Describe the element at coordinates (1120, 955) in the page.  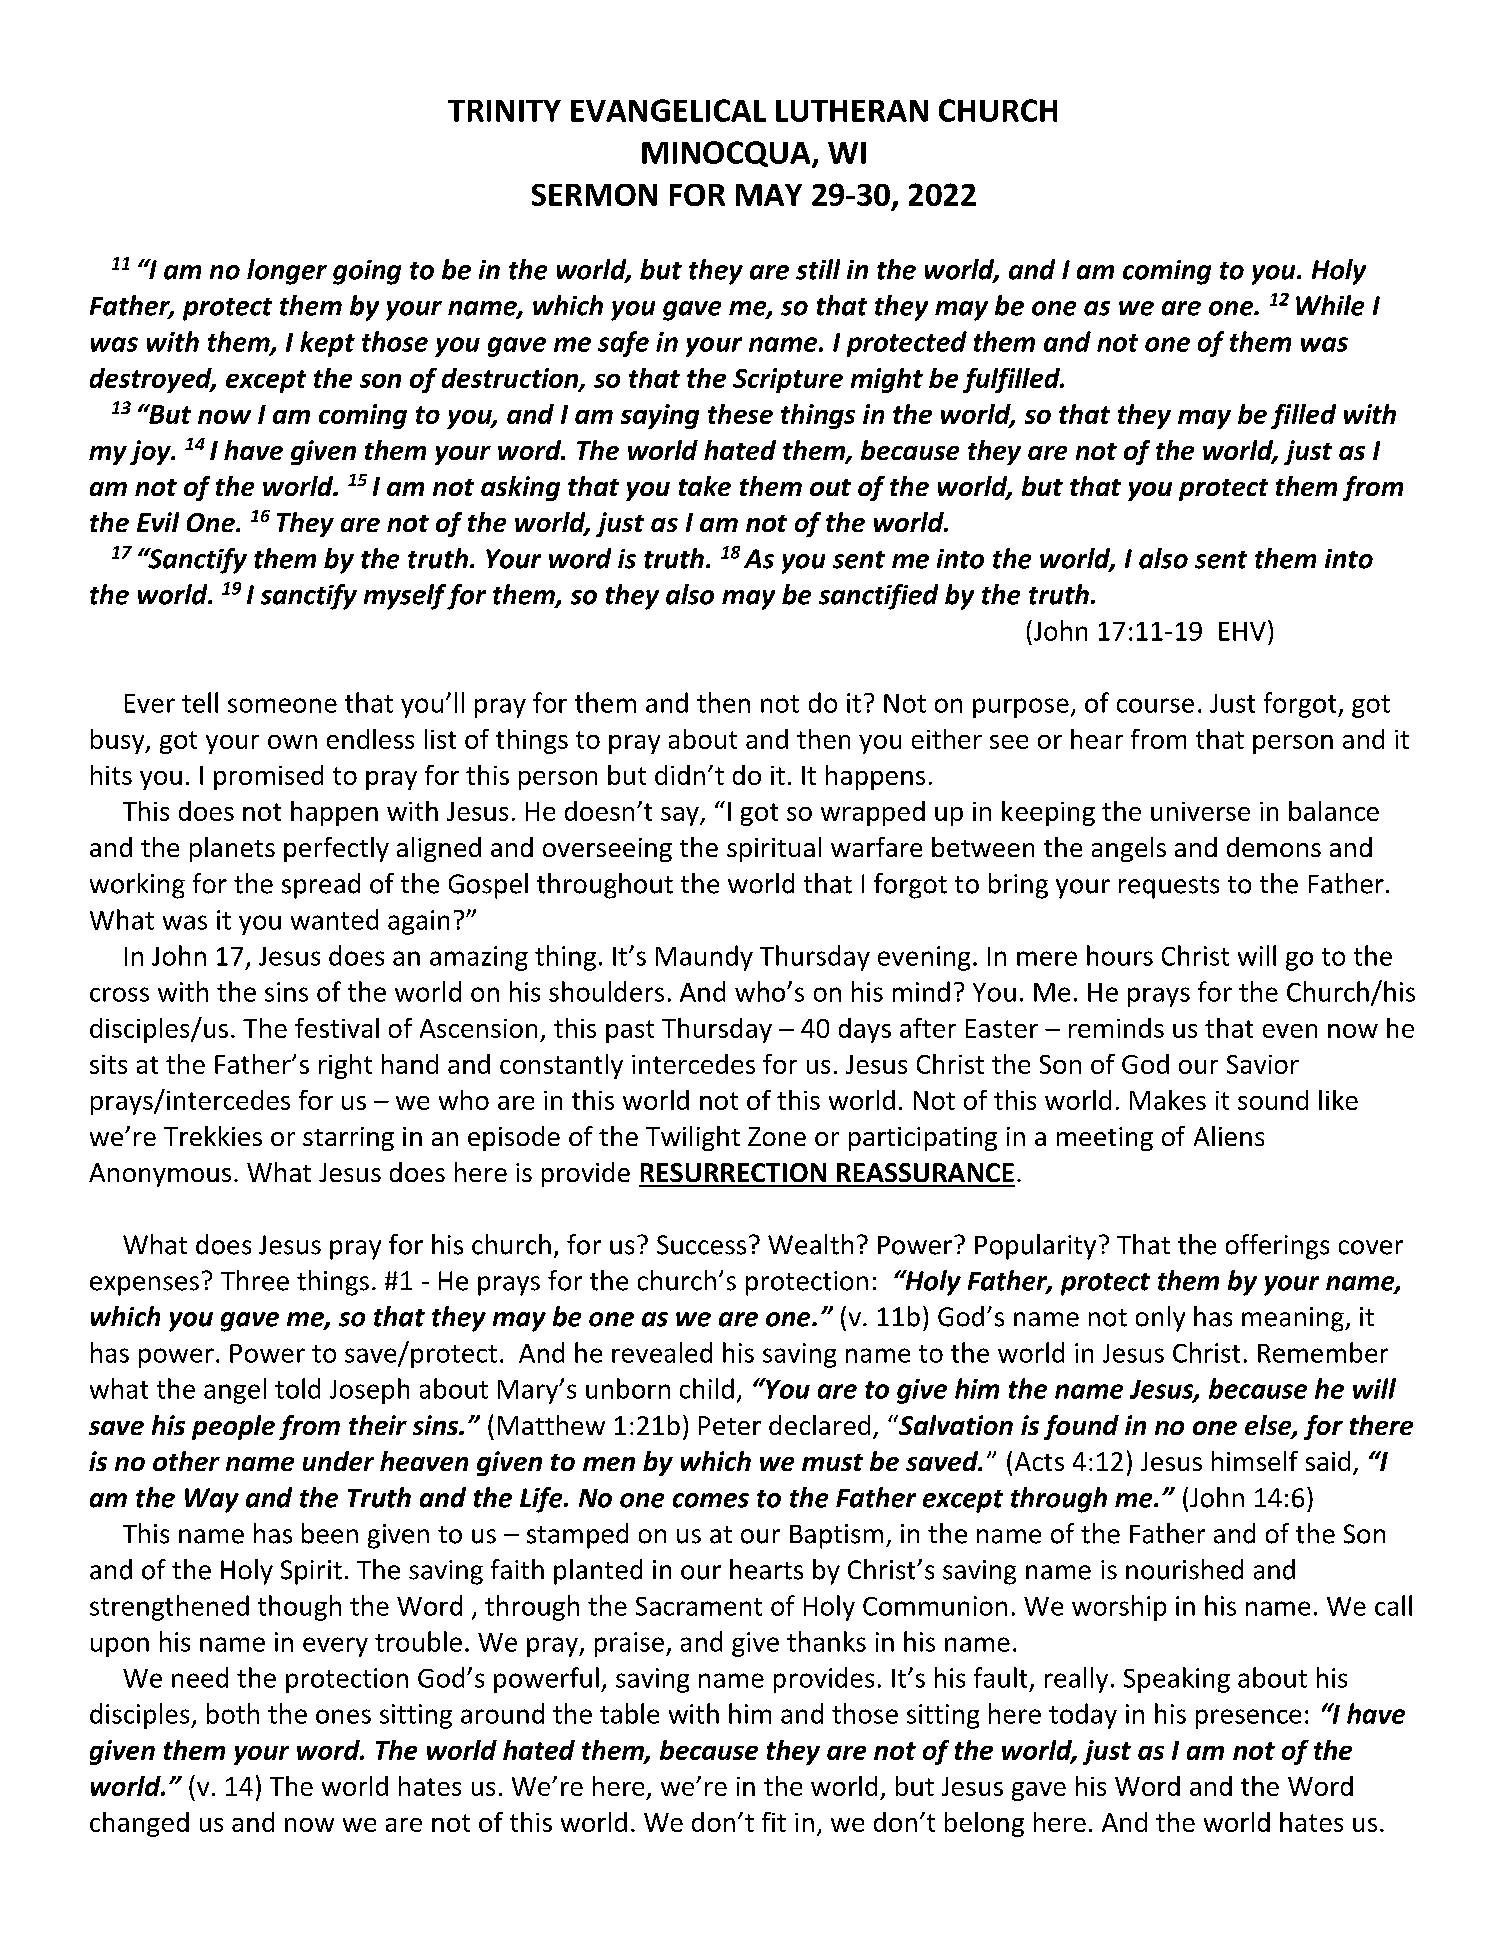
I see `hours` at that location.
